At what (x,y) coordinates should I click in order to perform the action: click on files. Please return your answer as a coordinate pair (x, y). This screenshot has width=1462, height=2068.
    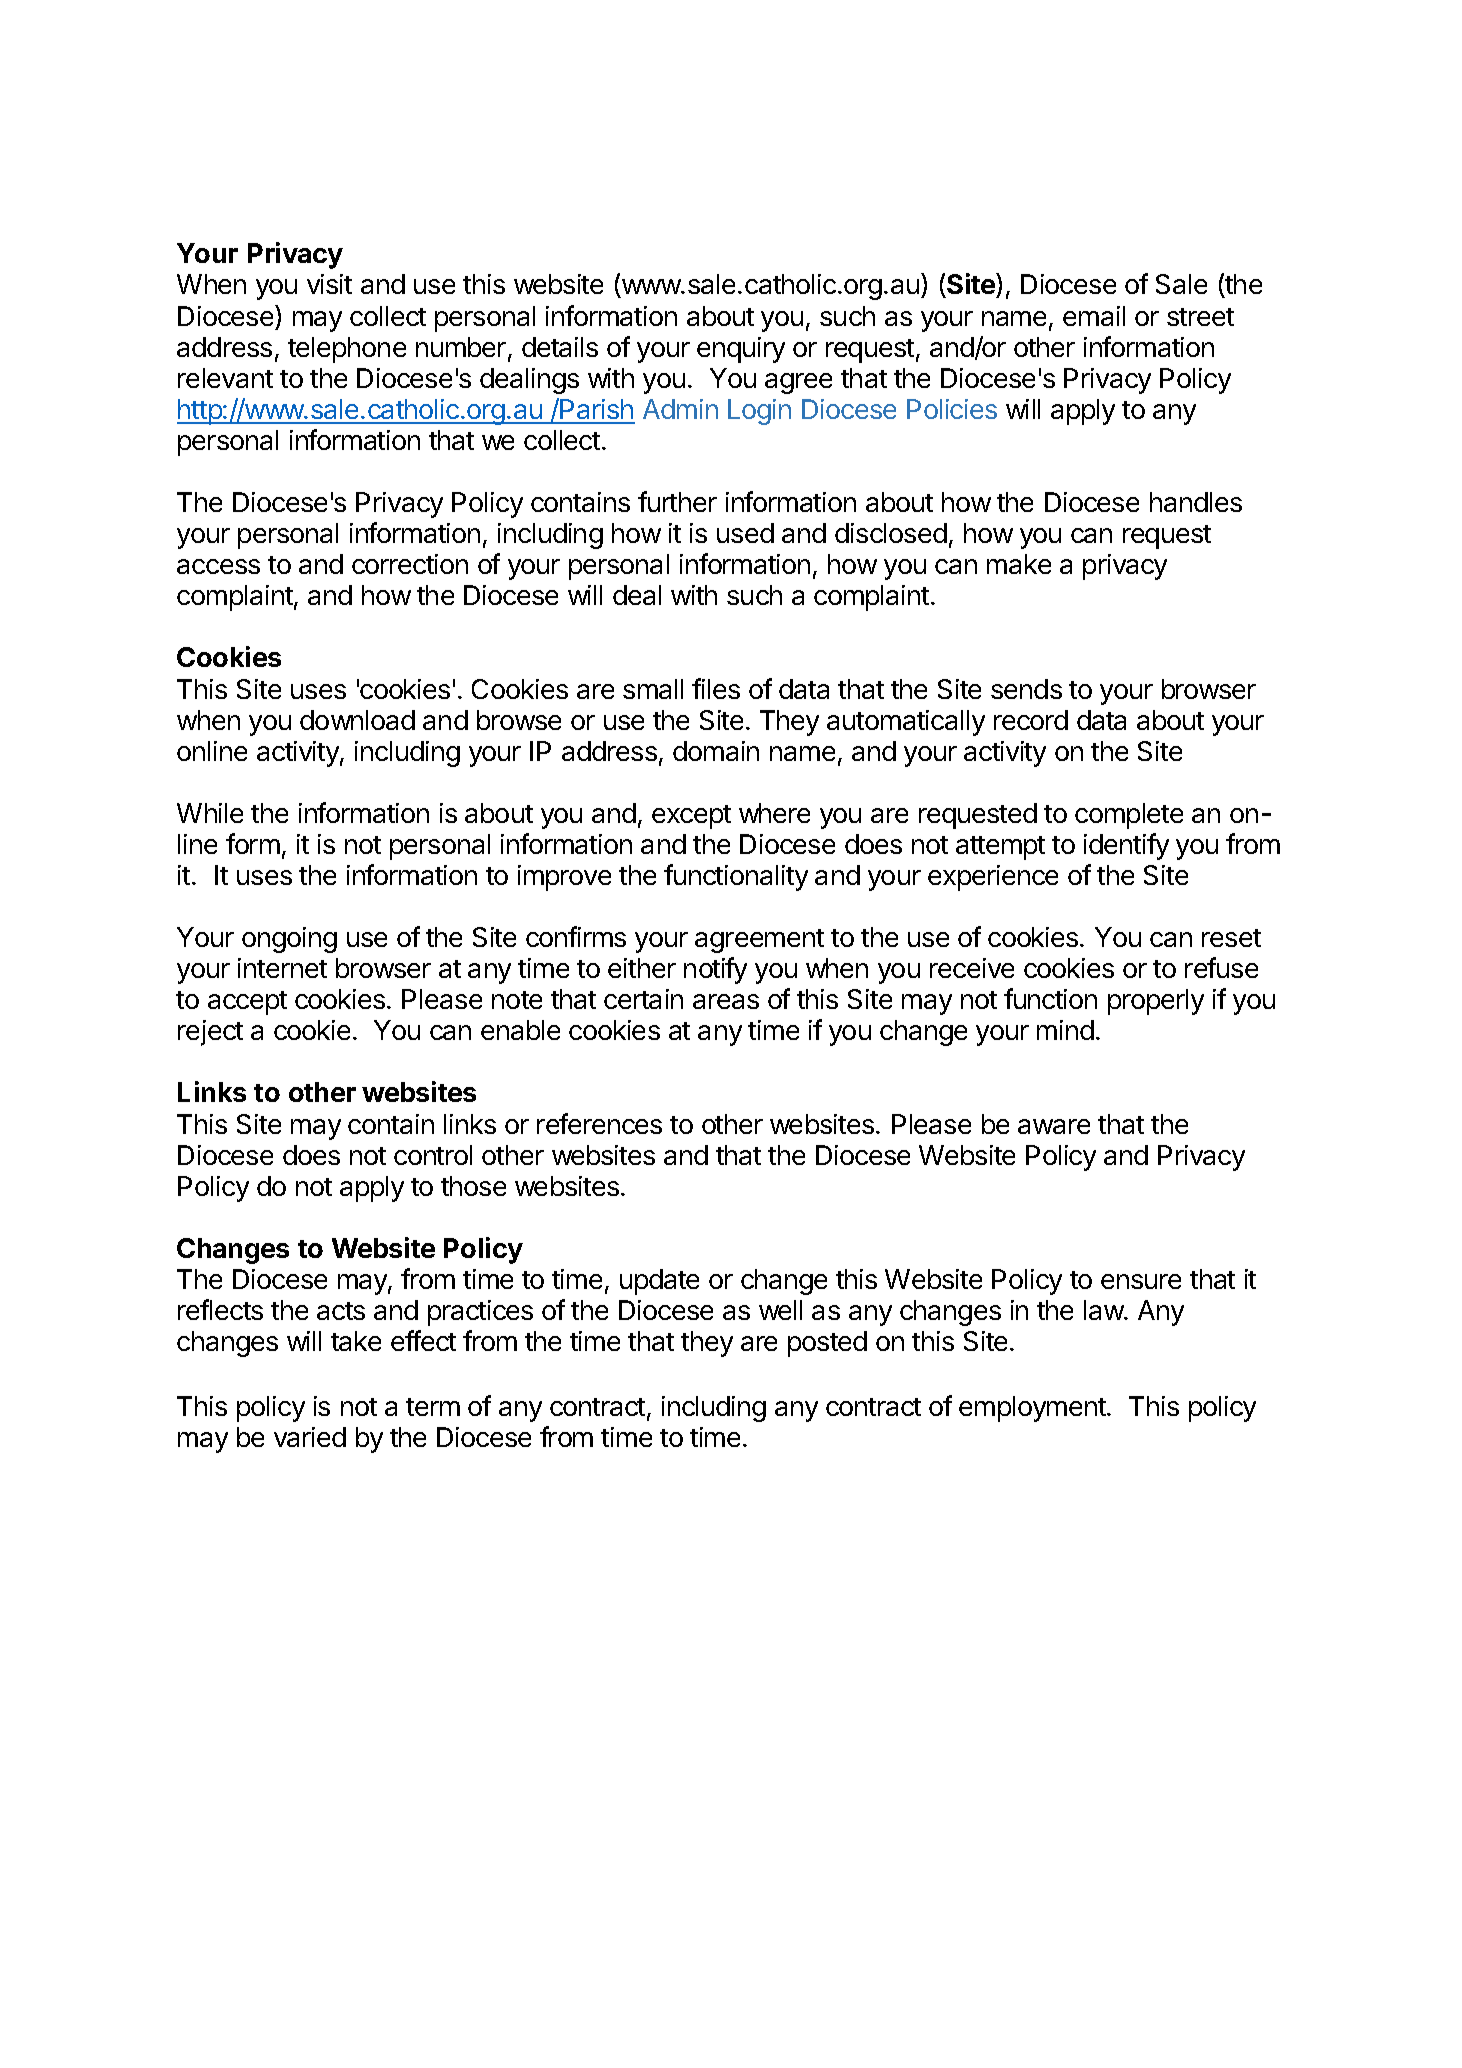
    Looking at the image, I should click on (716, 688).
